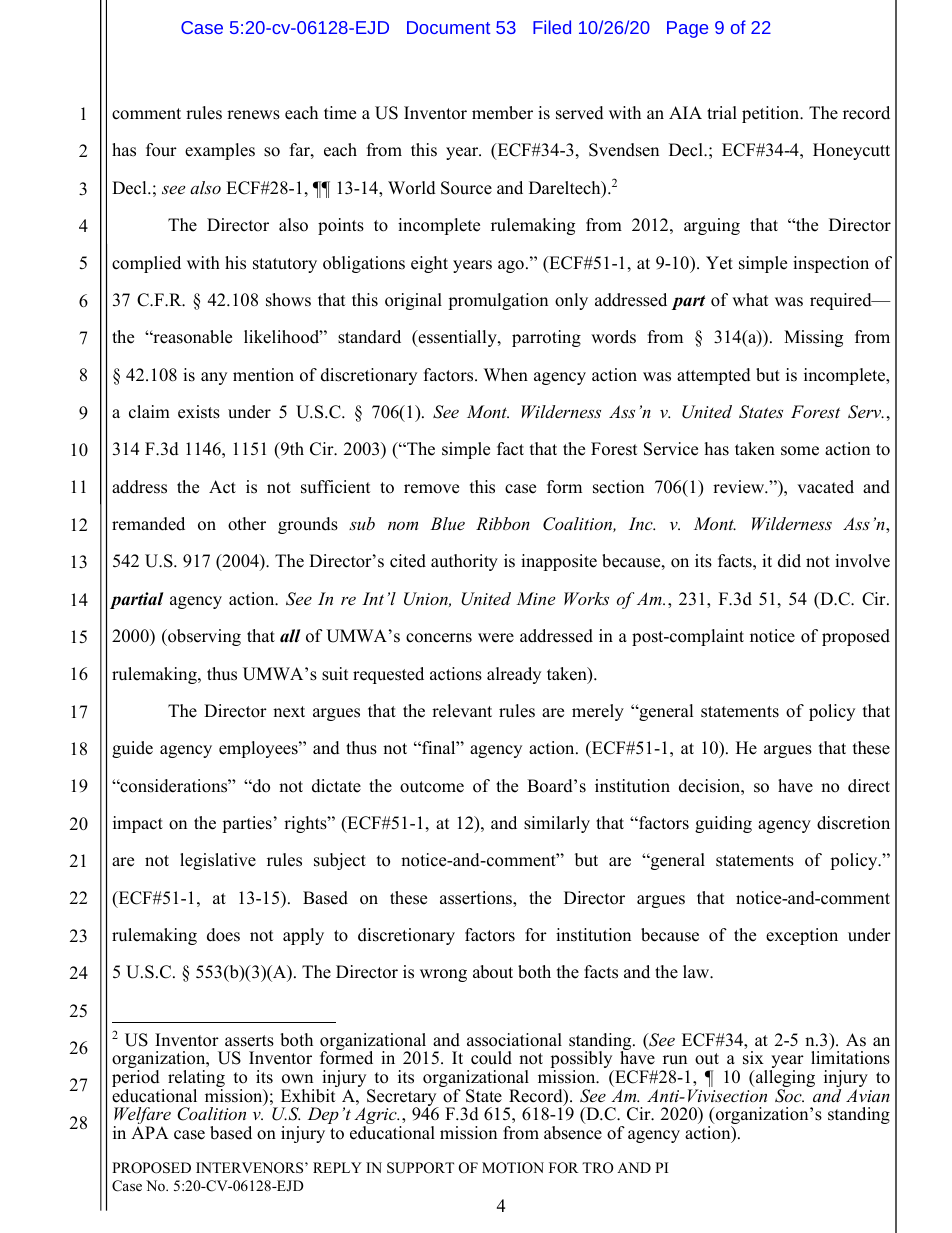  I want to click on legislative, so click(218, 861).
